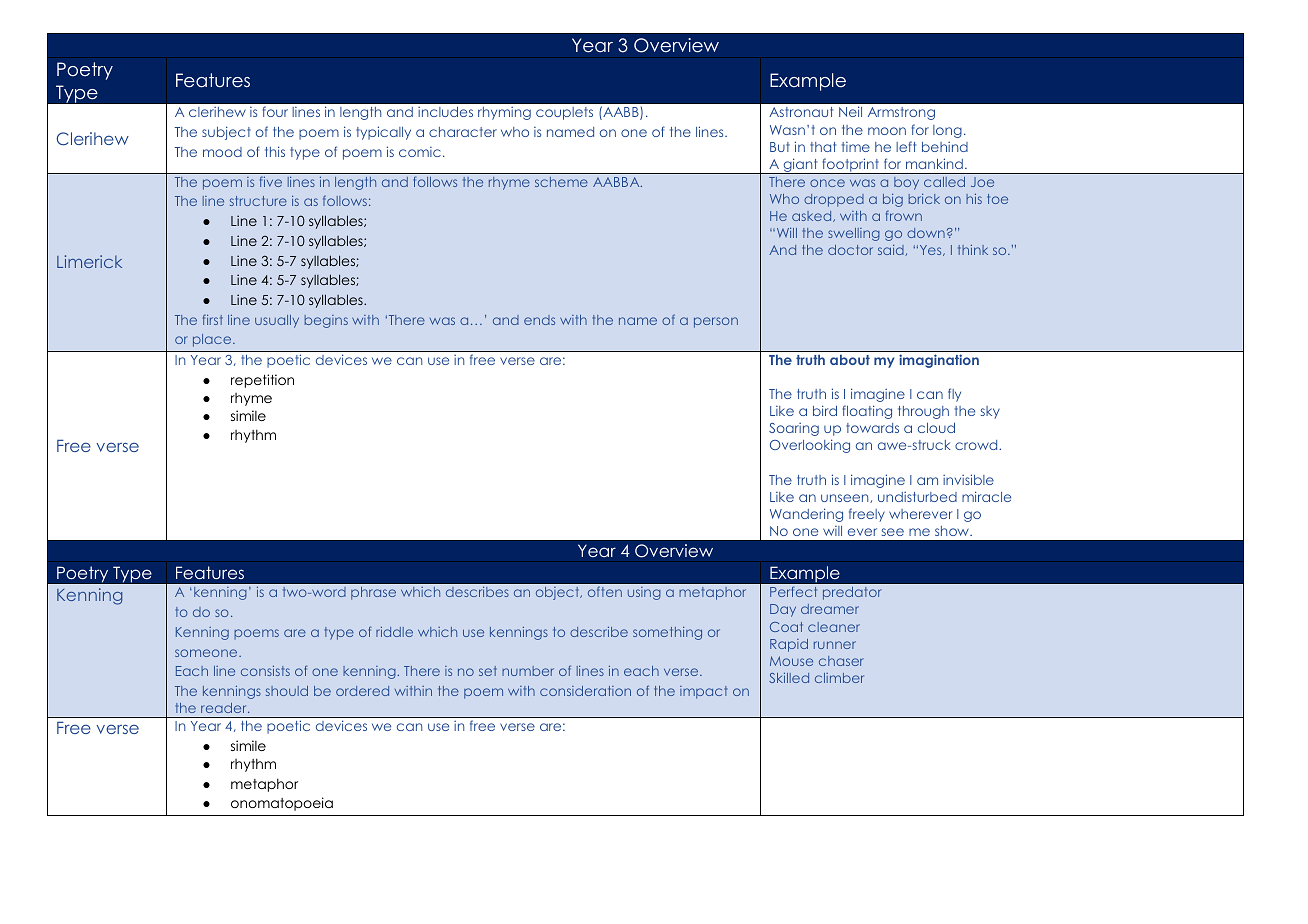 The image size is (1308, 924). Describe the element at coordinates (226, 133) in the screenshot. I see `subject` at that location.
